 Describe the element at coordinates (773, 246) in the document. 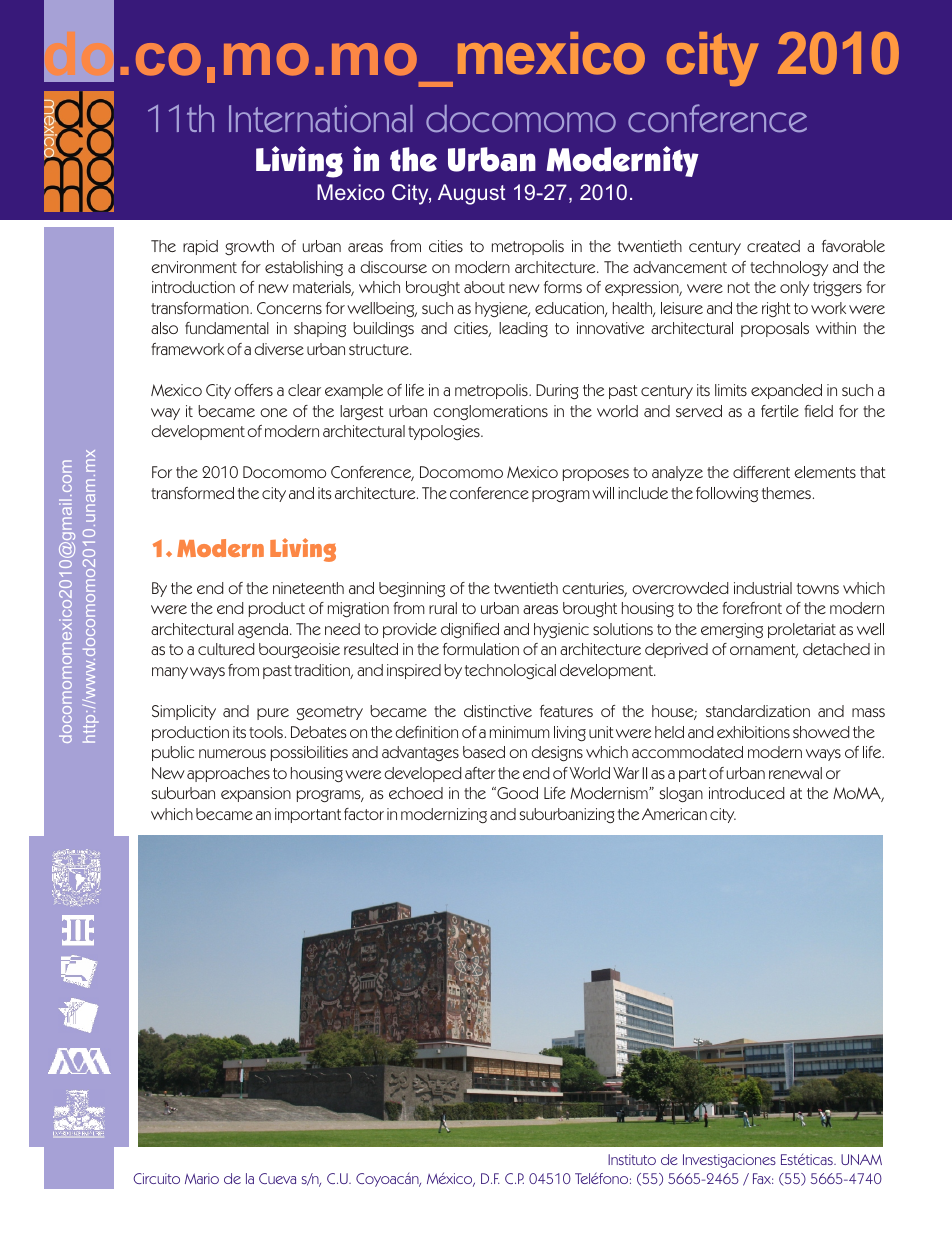

I see `created` at that location.
